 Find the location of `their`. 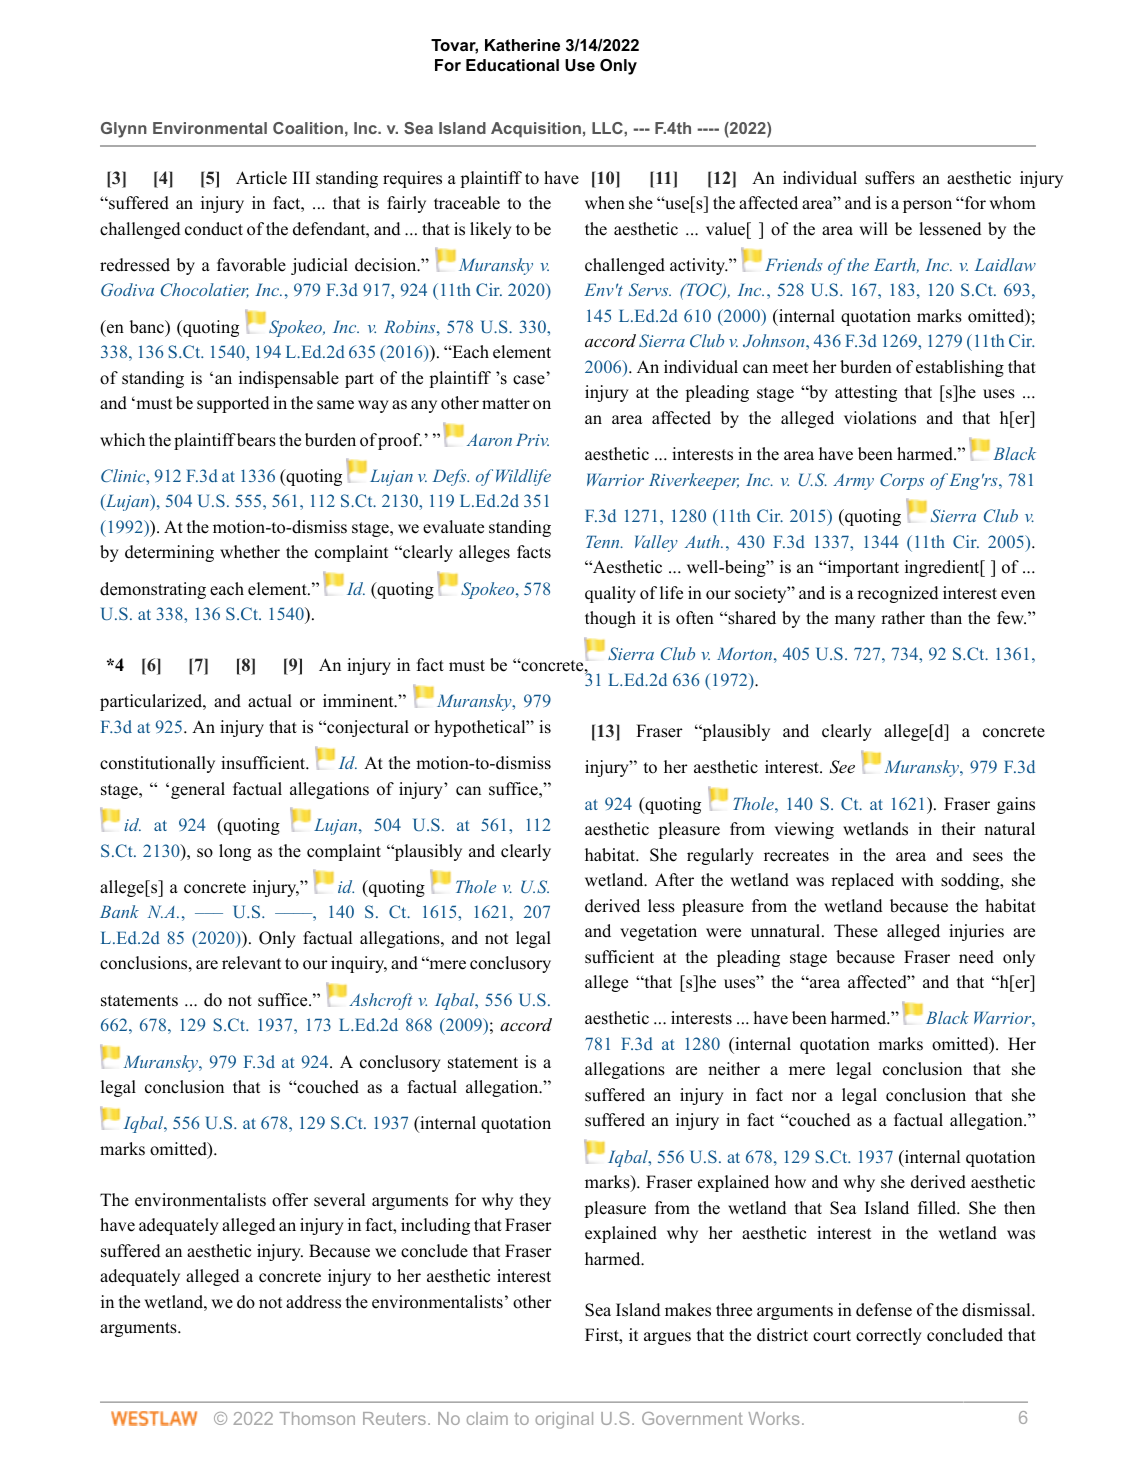

their is located at coordinates (958, 829).
